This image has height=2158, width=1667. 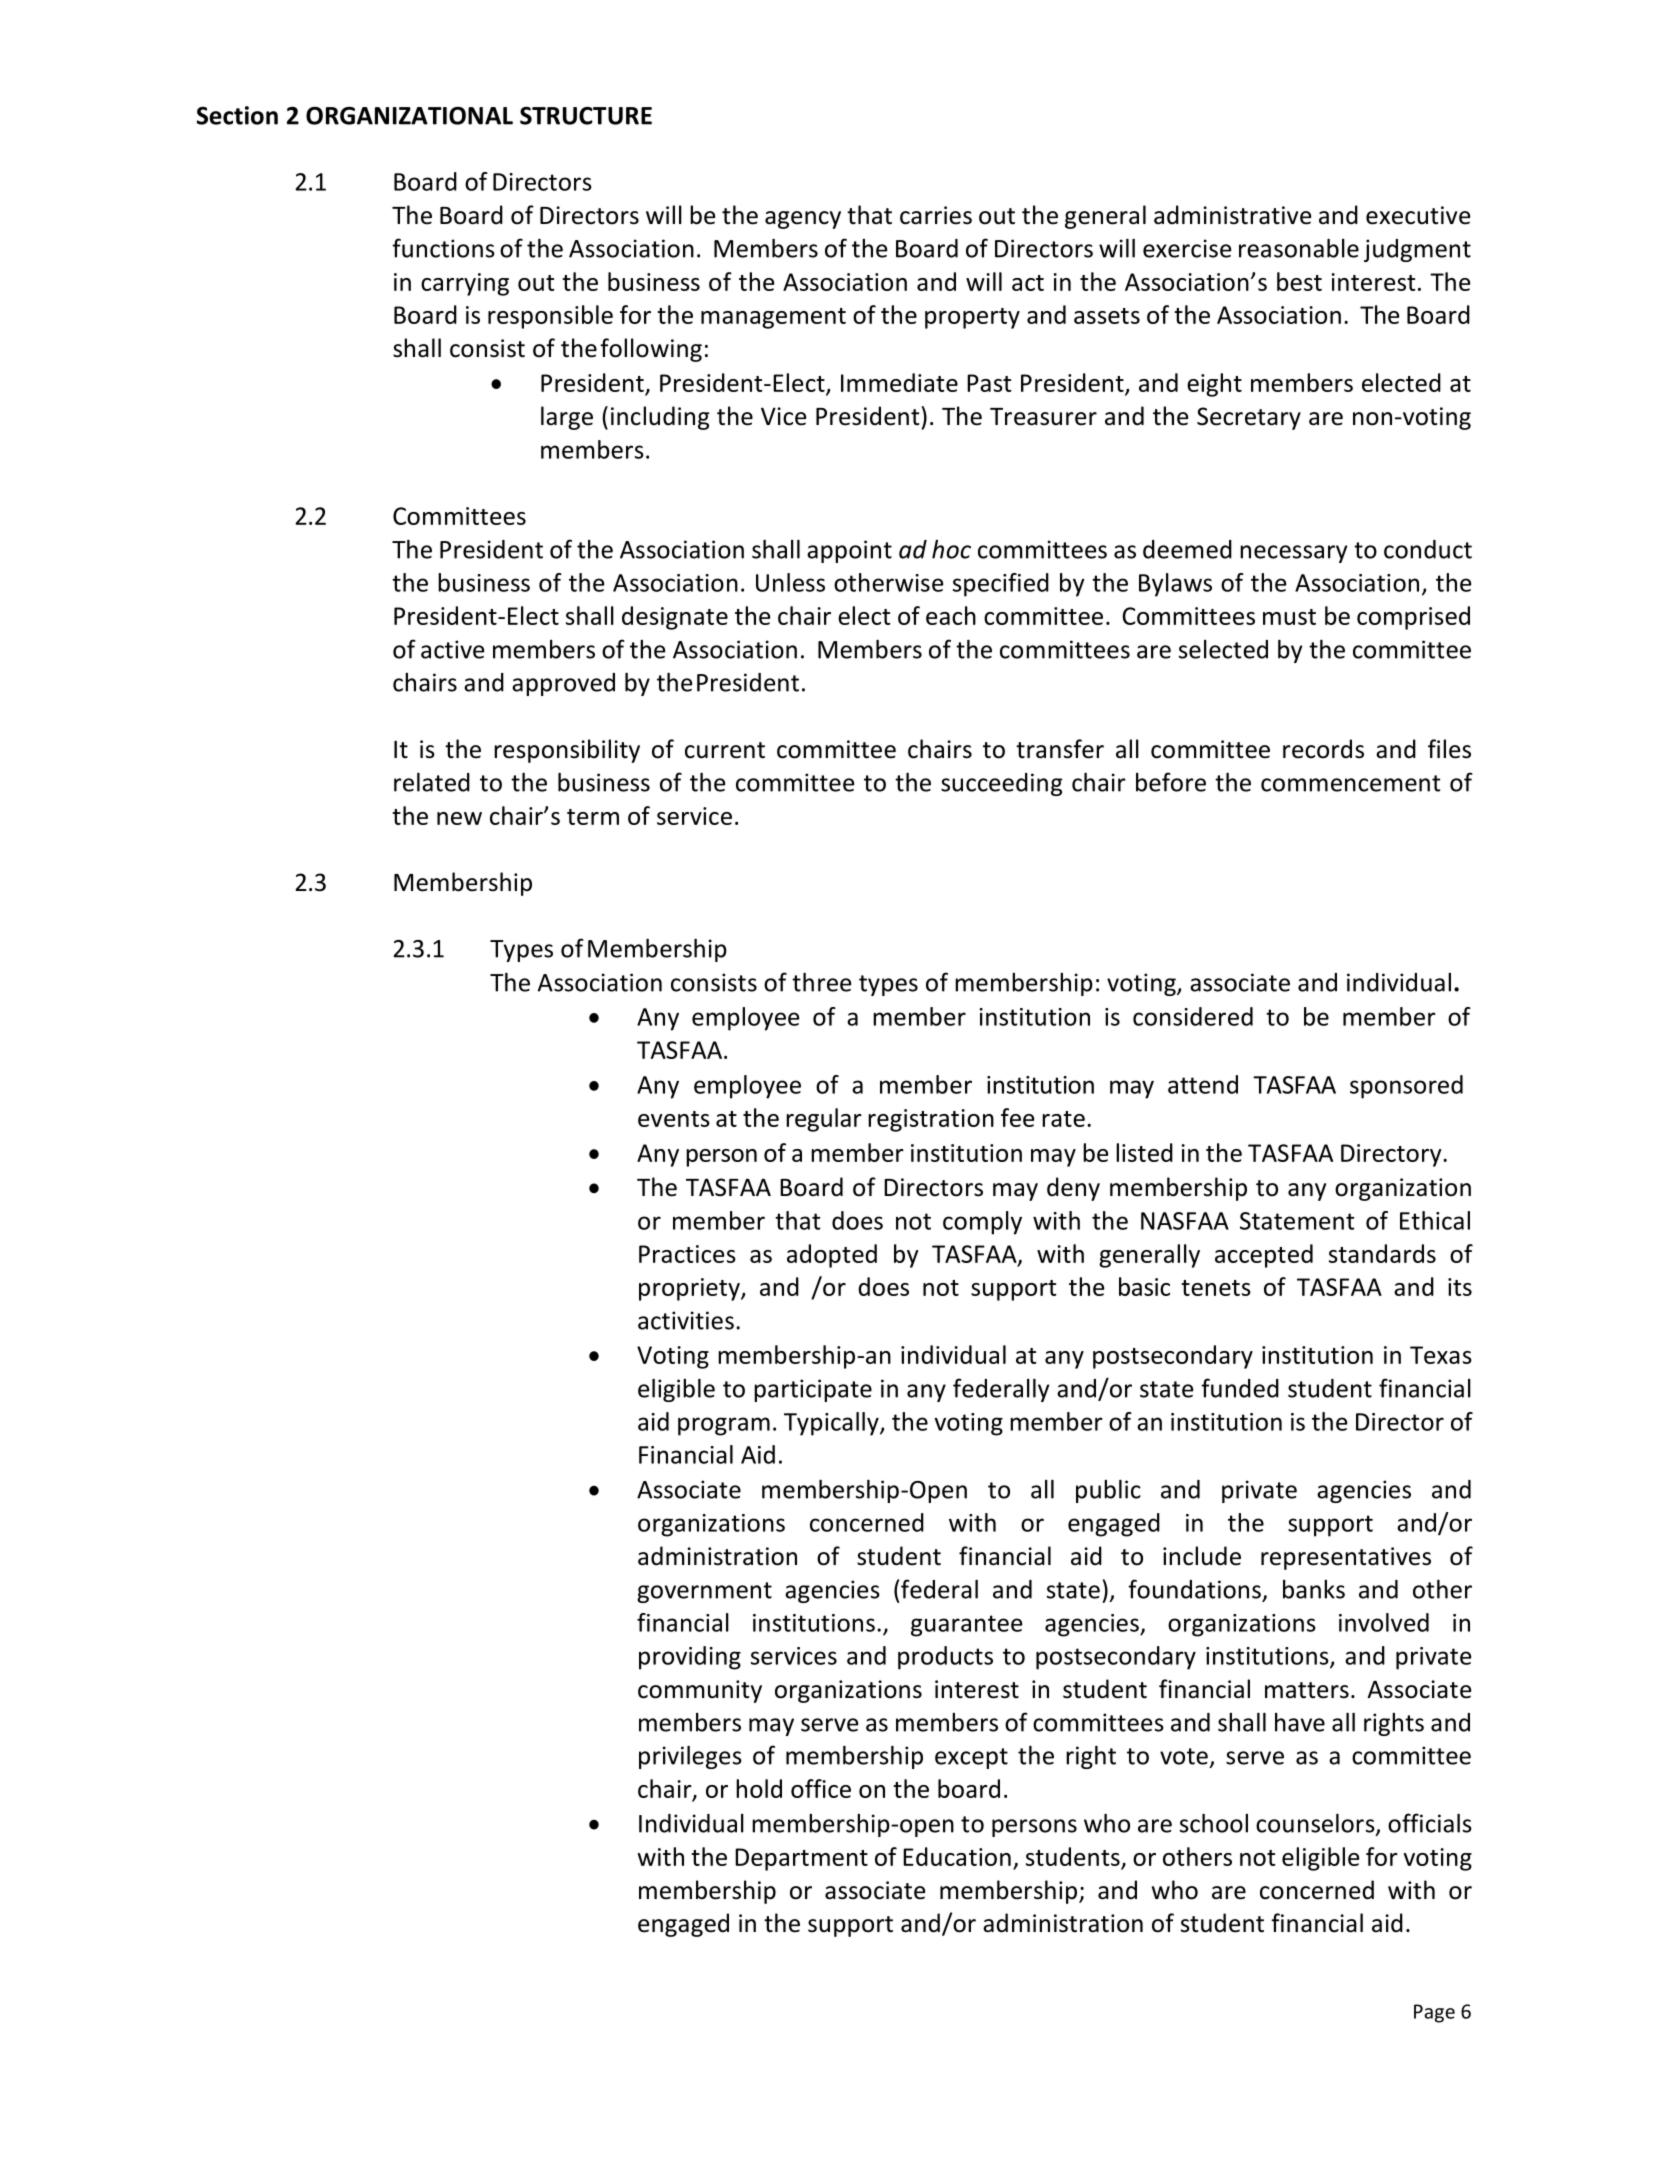 I want to click on sponsored, so click(x=1406, y=1087).
